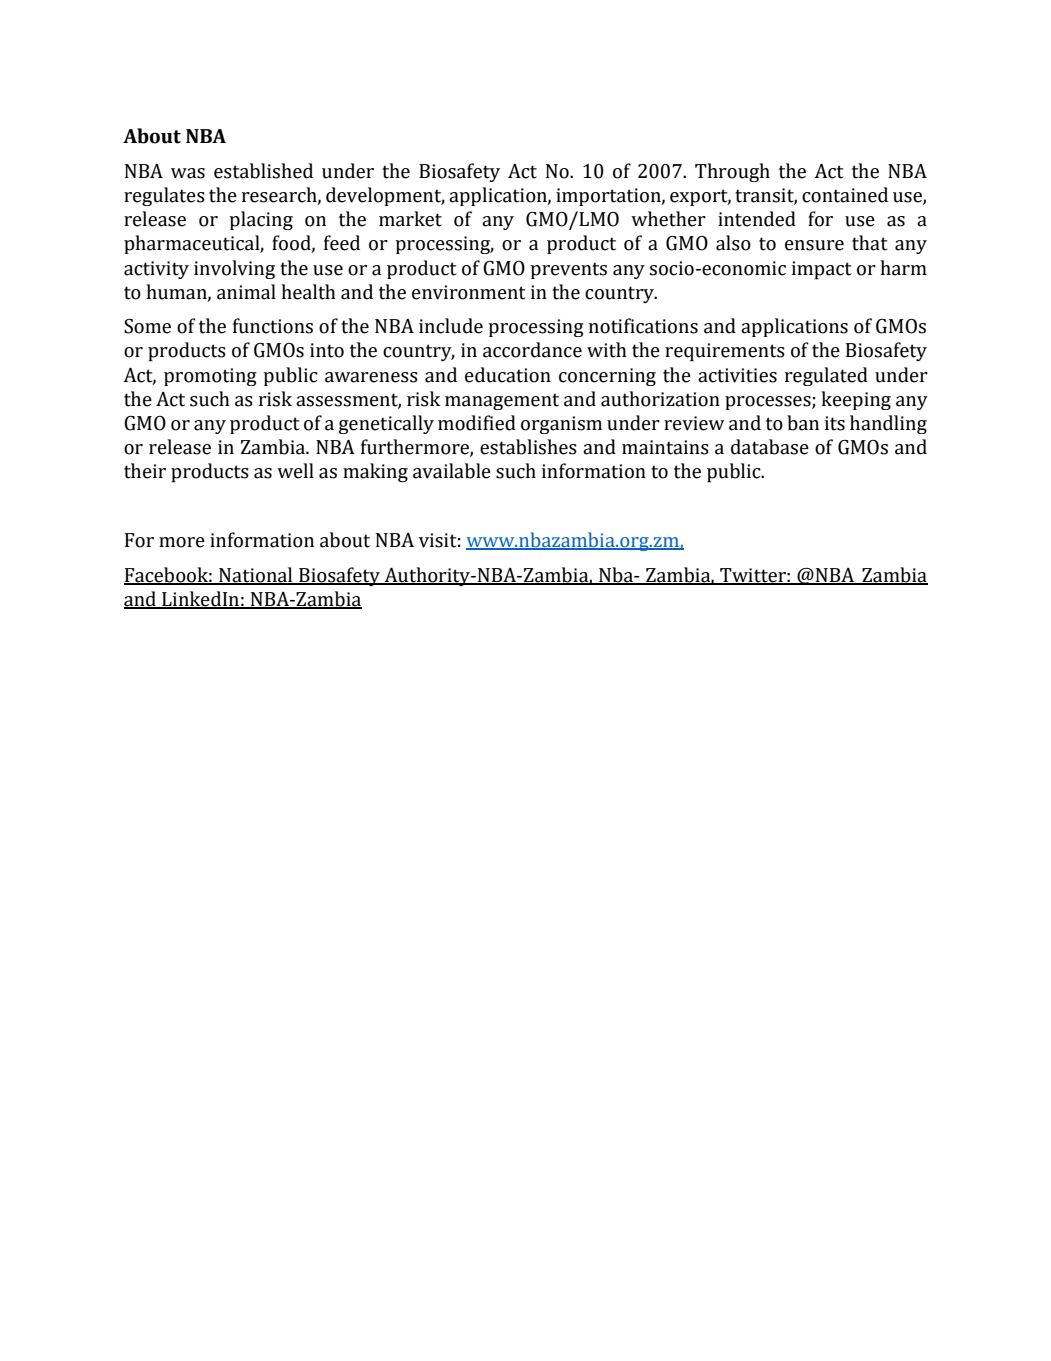 The width and height of the screenshot is (1051, 1361). Describe the element at coordinates (410, 219) in the screenshot. I see `market` at that location.
